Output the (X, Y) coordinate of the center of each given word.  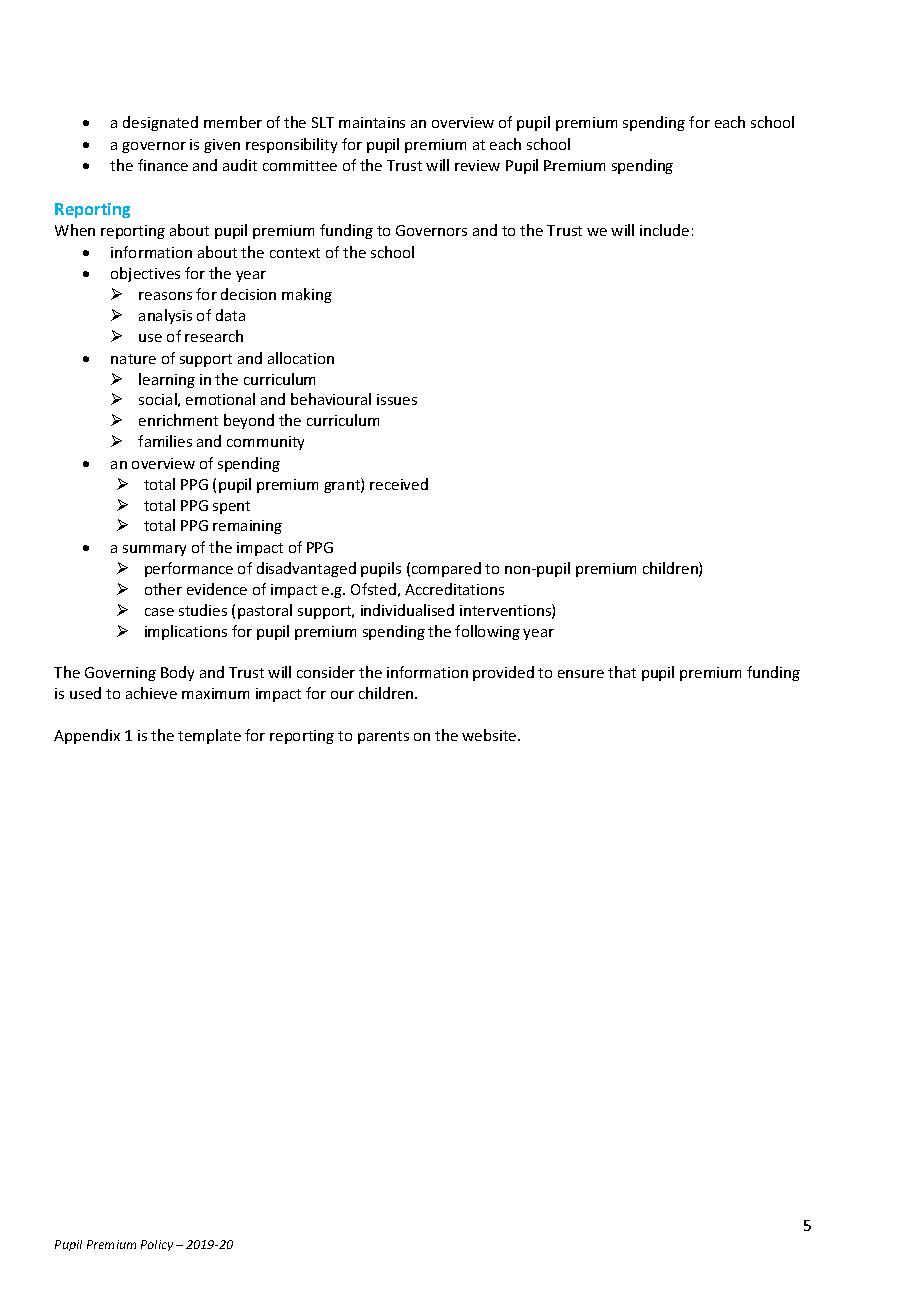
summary (154, 550)
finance (163, 165)
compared (446, 569)
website (490, 735)
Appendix (87, 736)
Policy (157, 1245)
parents (383, 737)
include (664, 230)
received (399, 484)
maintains (372, 122)
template (209, 736)
